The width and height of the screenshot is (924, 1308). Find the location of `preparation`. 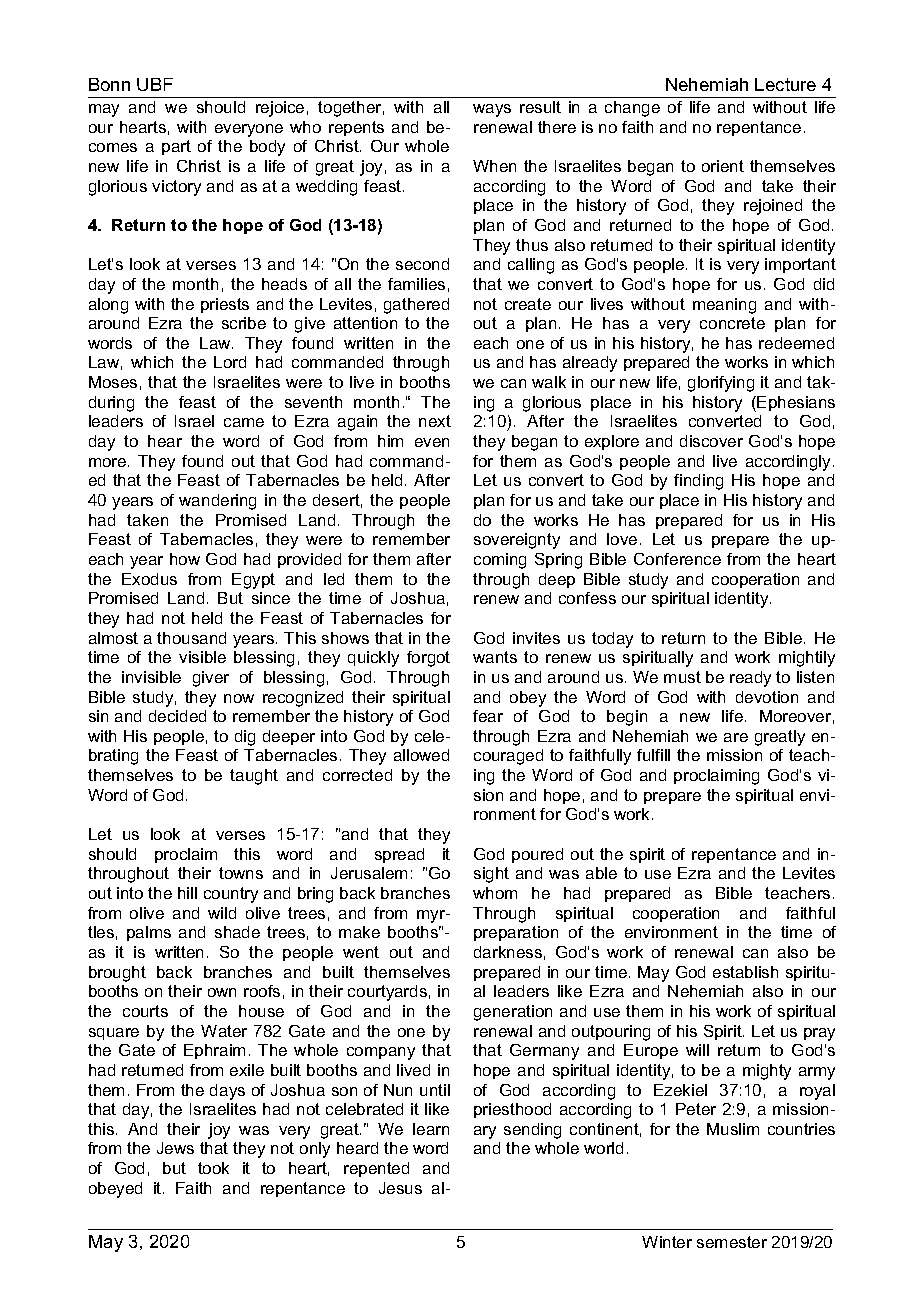

preparation is located at coordinates (516, 933).
